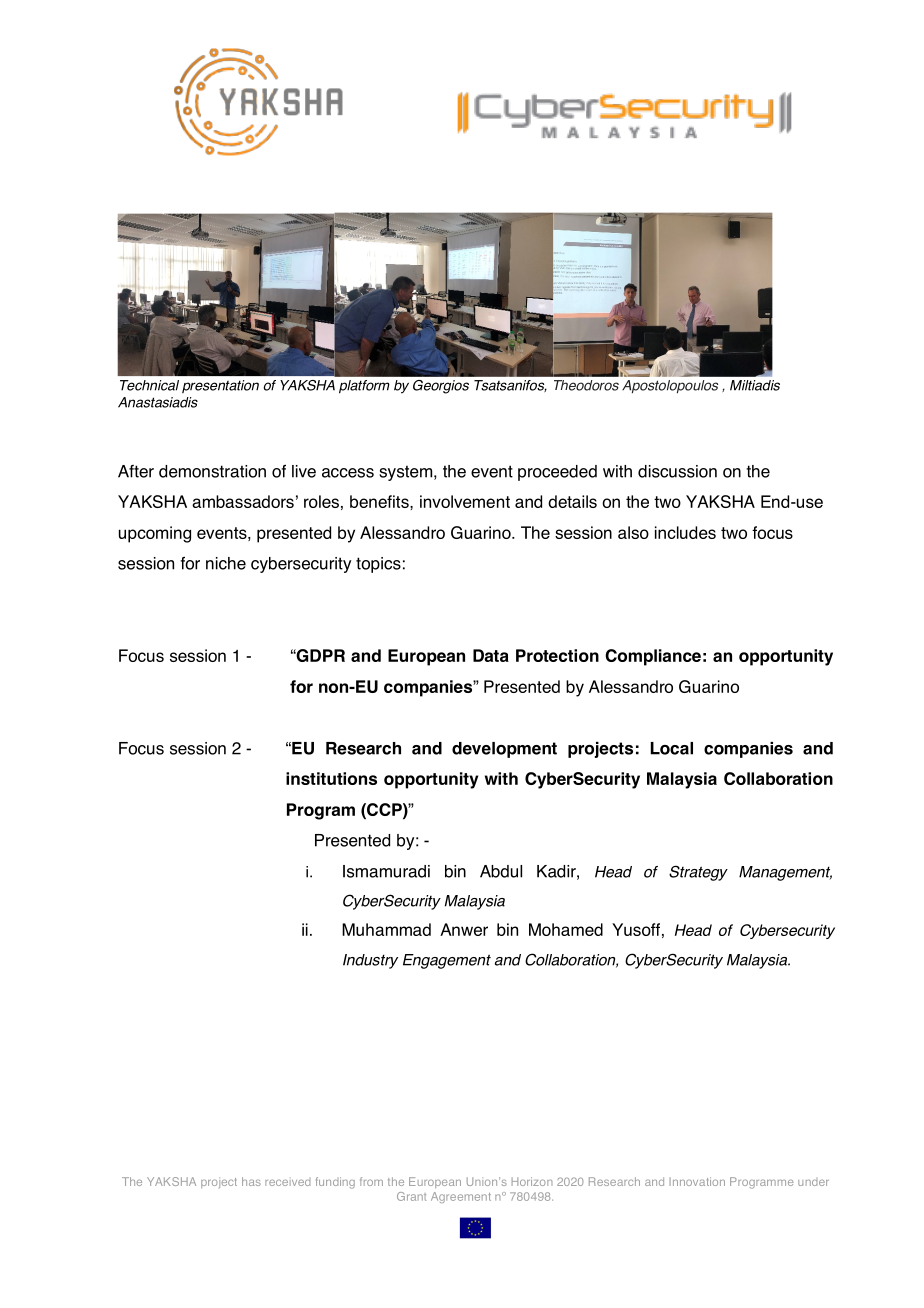 This screenshot has width=924, height=1308. Describe the element at coordinates (491, 655) in the screenshot. I see `Data` at that location.
